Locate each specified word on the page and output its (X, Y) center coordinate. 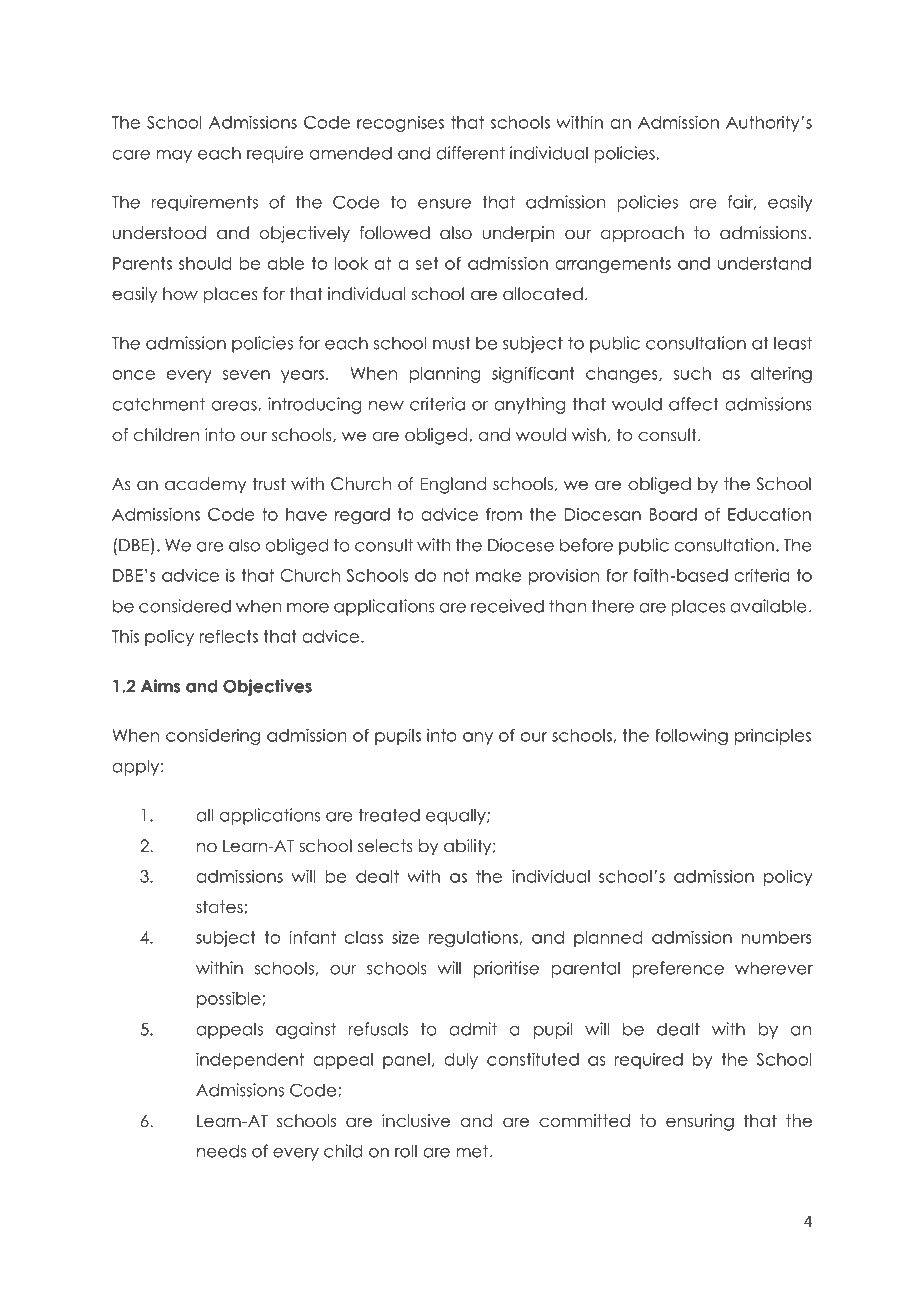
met (472, 1151)
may (174, 156)
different (470, 153)
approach (642, 234)
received (507, 606)
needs (221, 1151)
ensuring (700, 1122)
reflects (229, 636)
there (612, 606)
